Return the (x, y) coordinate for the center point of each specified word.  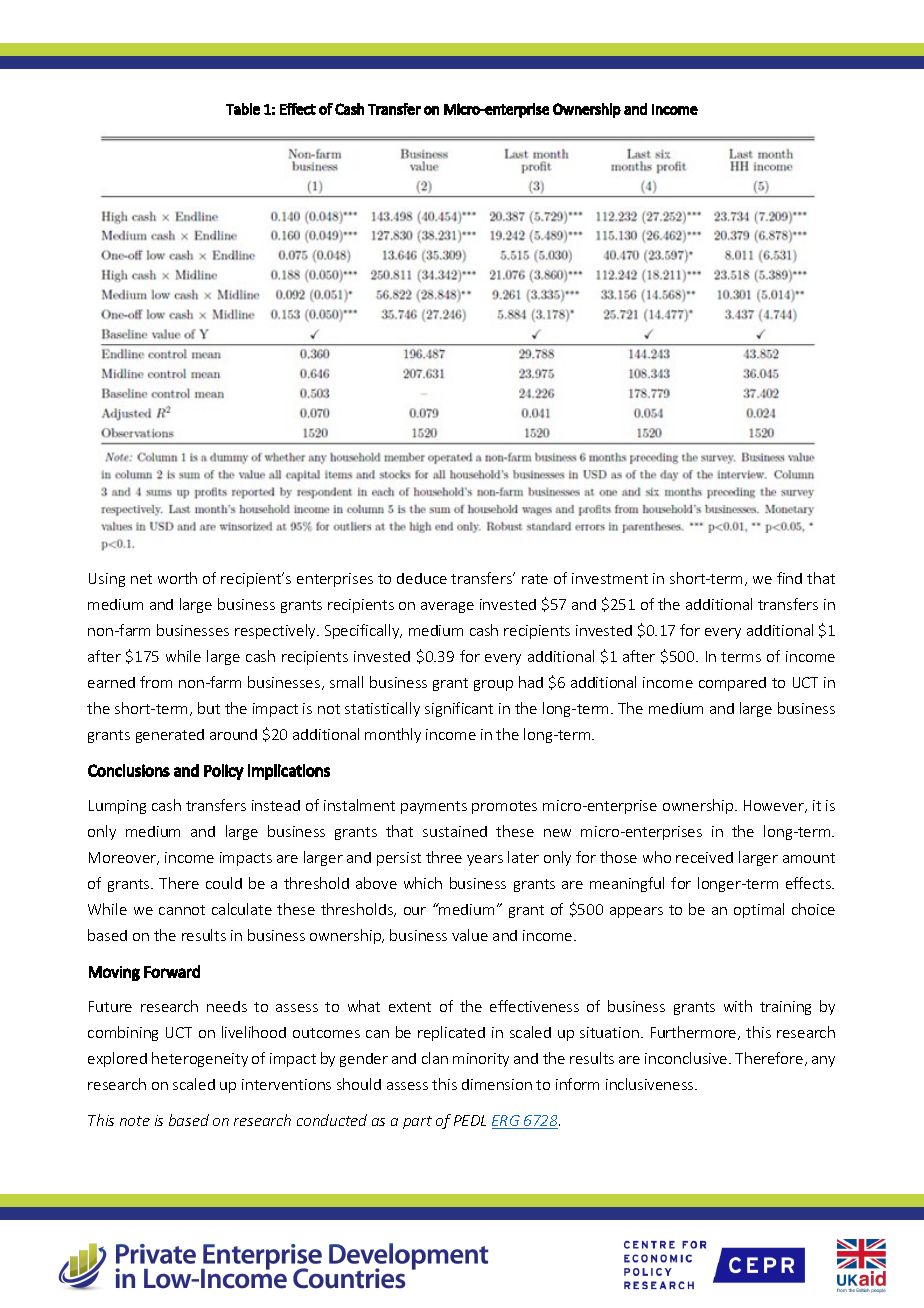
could (224, 883)
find (789, 578)
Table (243, 109)
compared (732, 684)
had (531, 682)
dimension (497, 1084)
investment (610, 578)
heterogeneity (200, 1059)
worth (177, 578)
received (704, 857)
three (444, 857)
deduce (422, 578)
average (447, 607)
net (141, 579)
